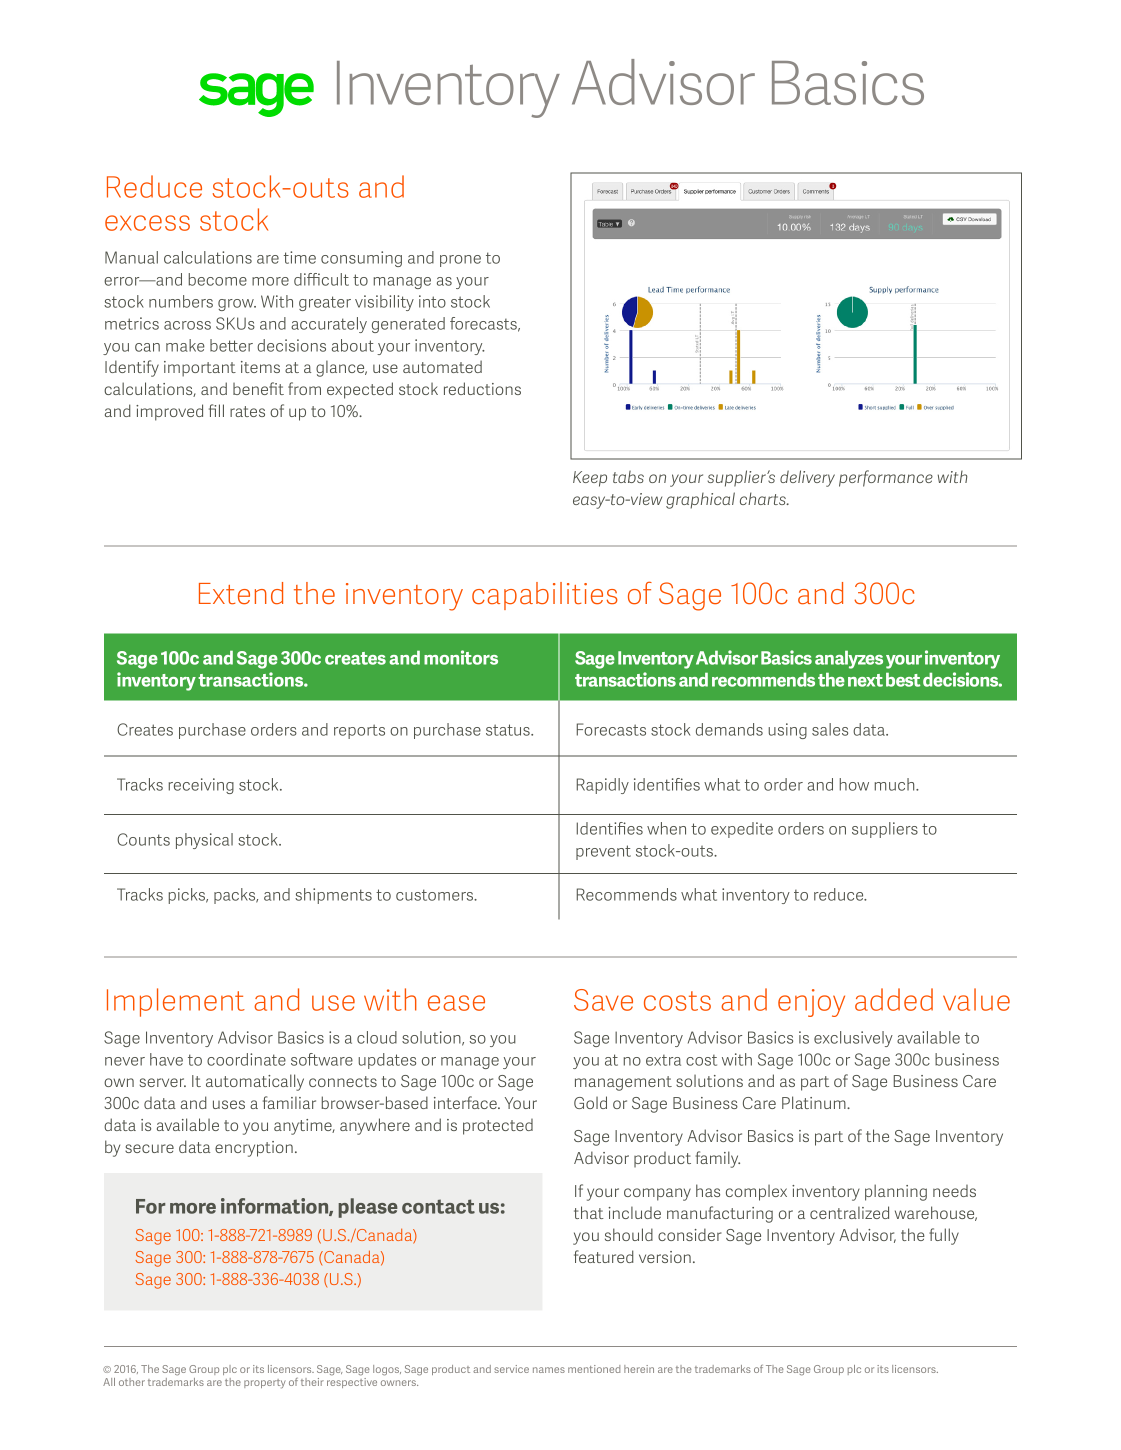  What do you see at coordinates (460, 261) in the page?
I see `prone` at bounding box center [460, 261].
